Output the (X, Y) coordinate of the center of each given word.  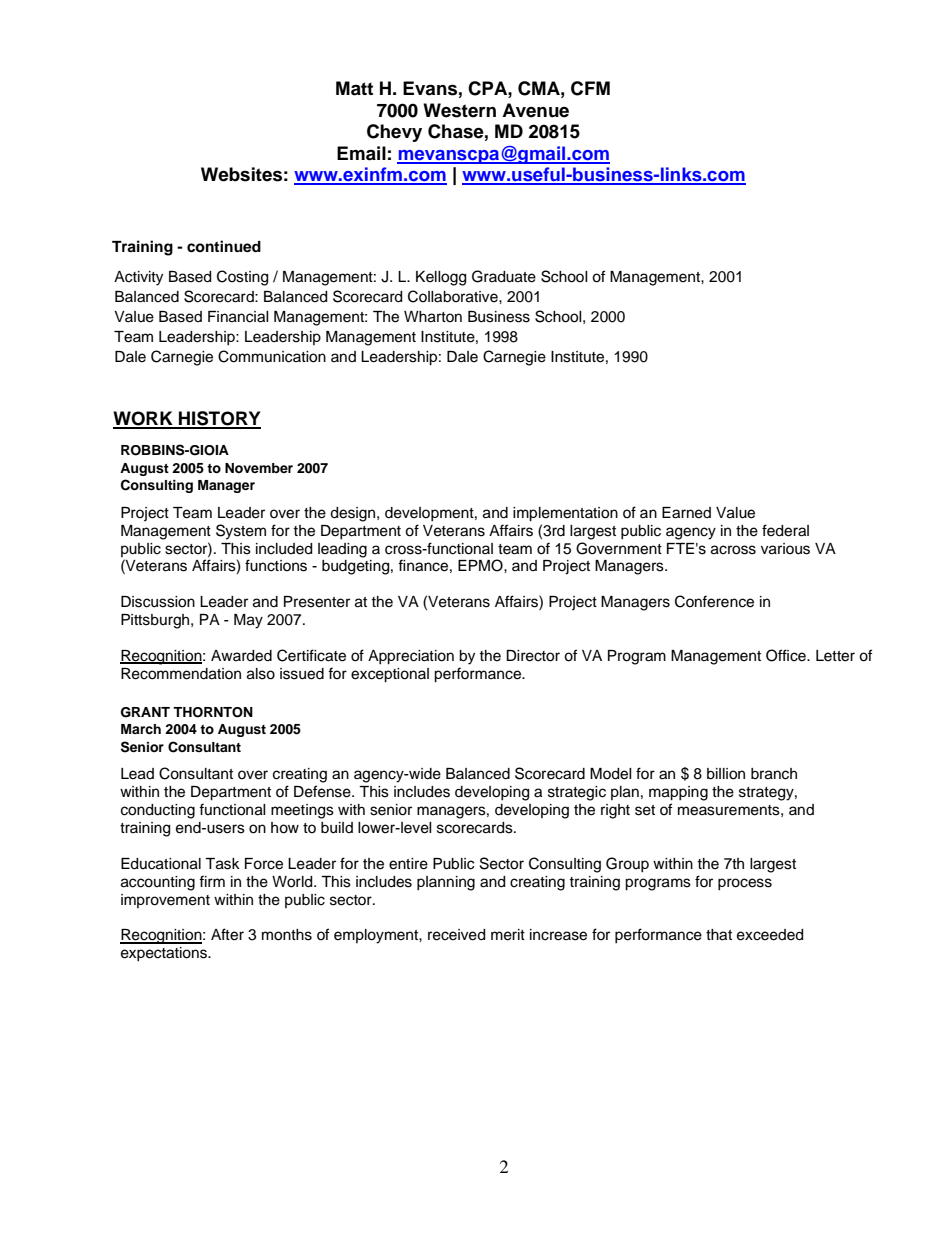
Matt (354, 88)
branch (774, 774)
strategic (577, 793)
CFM (590, 88)
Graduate (504, 276)
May (248, 621)
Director (533, 656)
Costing (242, 278)
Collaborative (454, 296)
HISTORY (219, 419)
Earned (686, 513)
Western (459, 110)
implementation (565, 514)
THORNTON (213, 712)
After (227, 934)
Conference (714, 601)
